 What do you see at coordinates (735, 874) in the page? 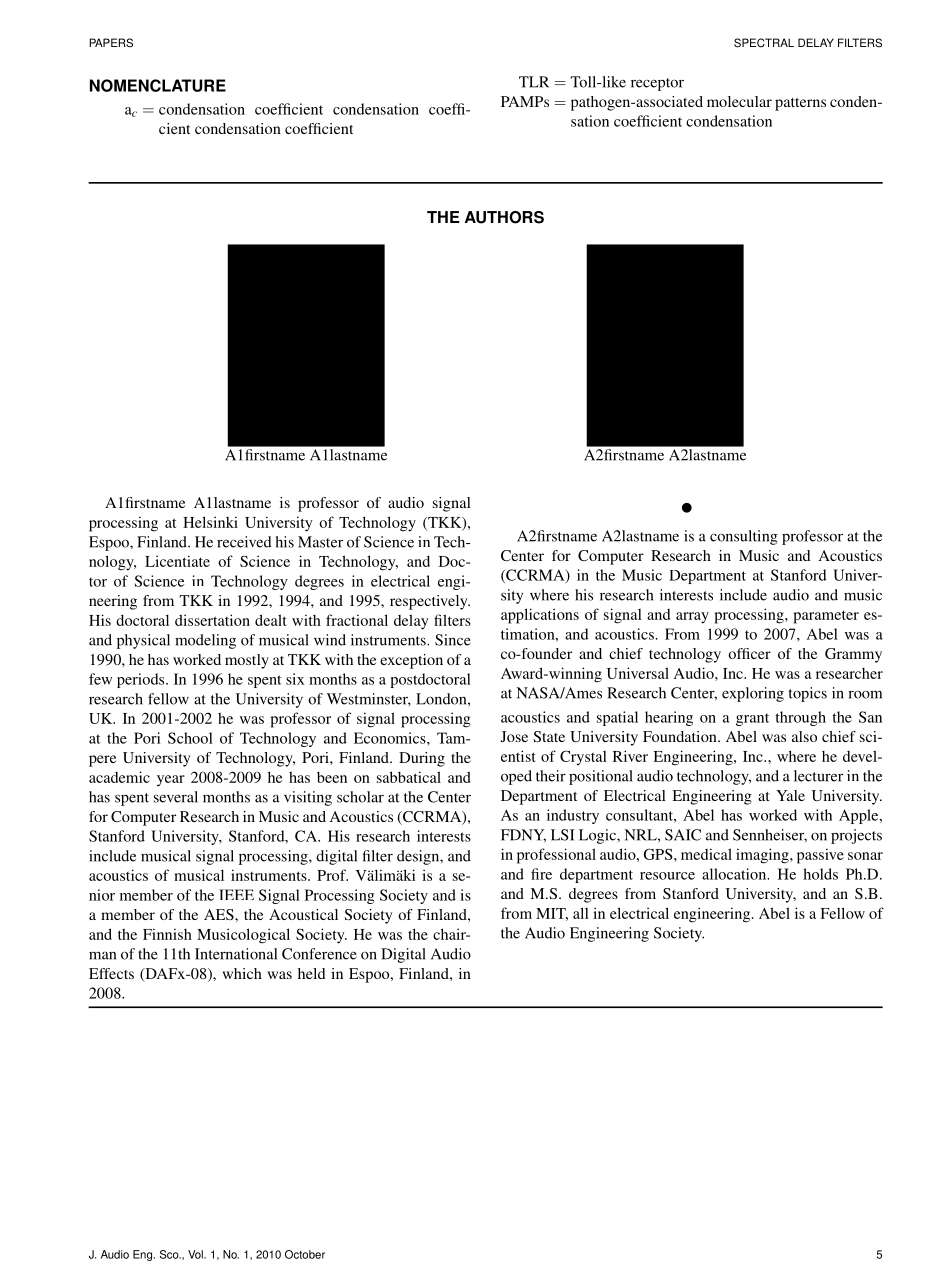
I see `allocation` at bounding box center [735, 874].
